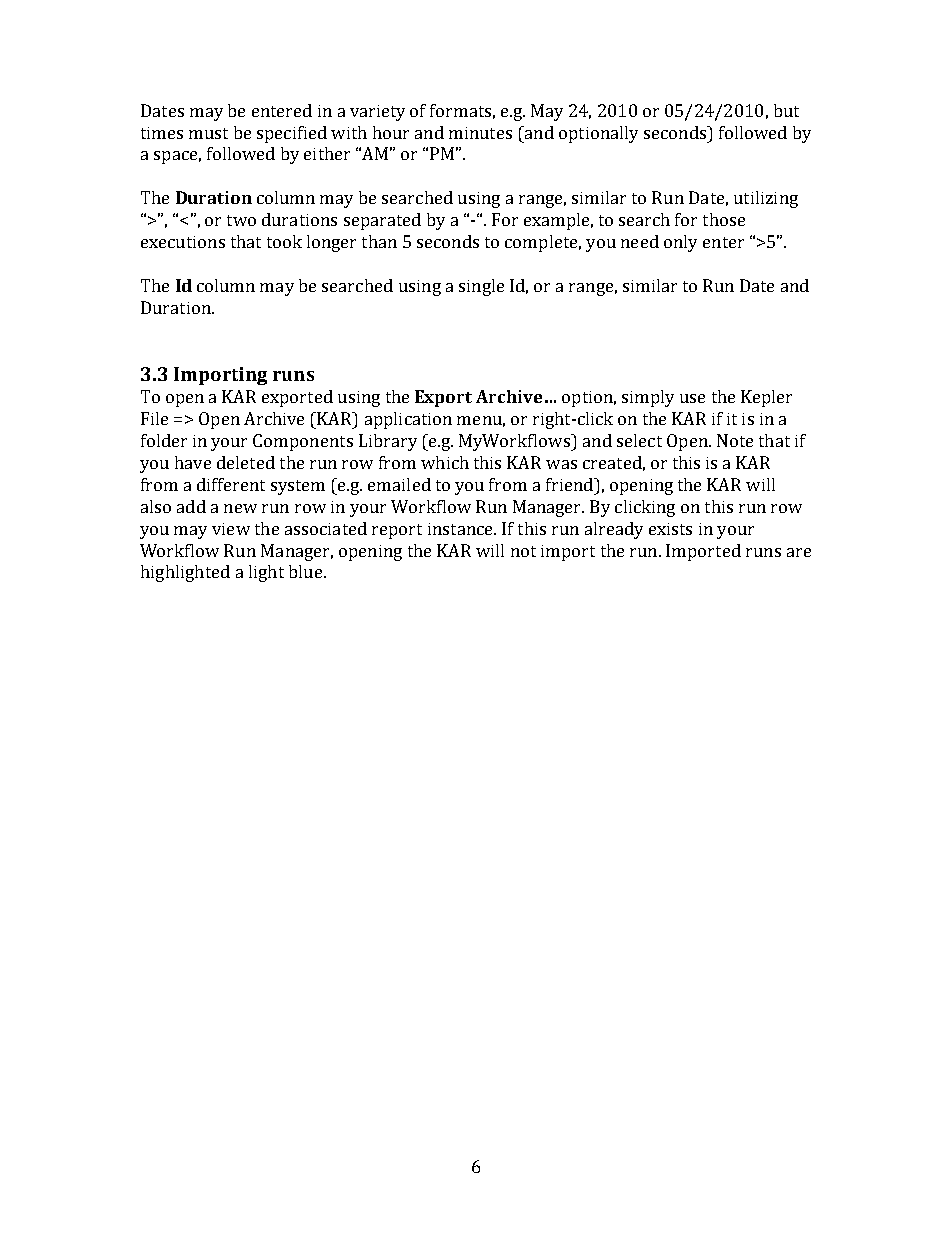 The image size is (952, 1233). What do you see at coordinates (480, 133) in the screenshot?
I see `minutes` at bounding box center [480, 133].
